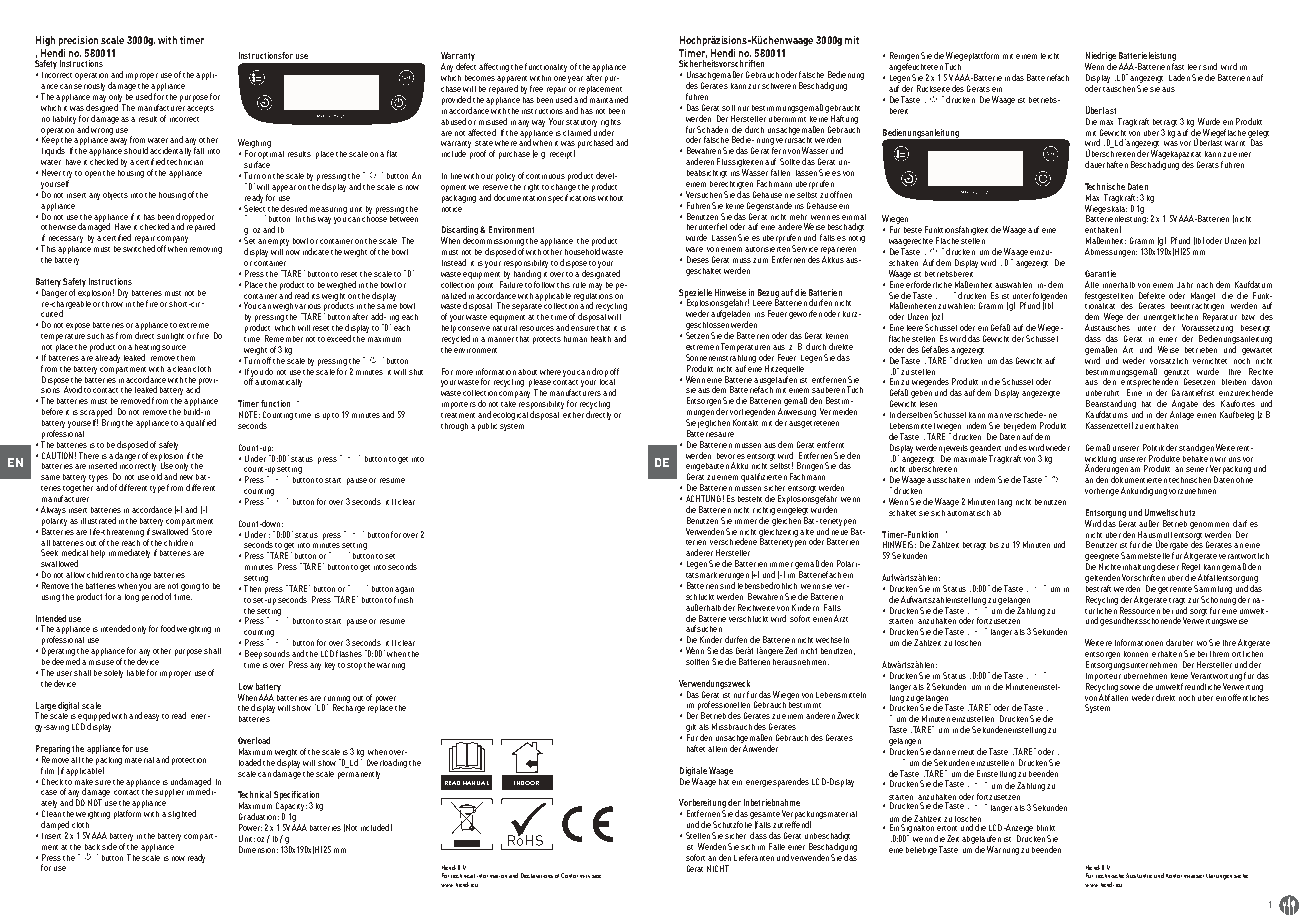 Image resolution: width=1308 pixels, height=924 pixels. What do you see at coordinates (832, 640) in the image?
I see `wechseln` at bounding box center [832, 640].
